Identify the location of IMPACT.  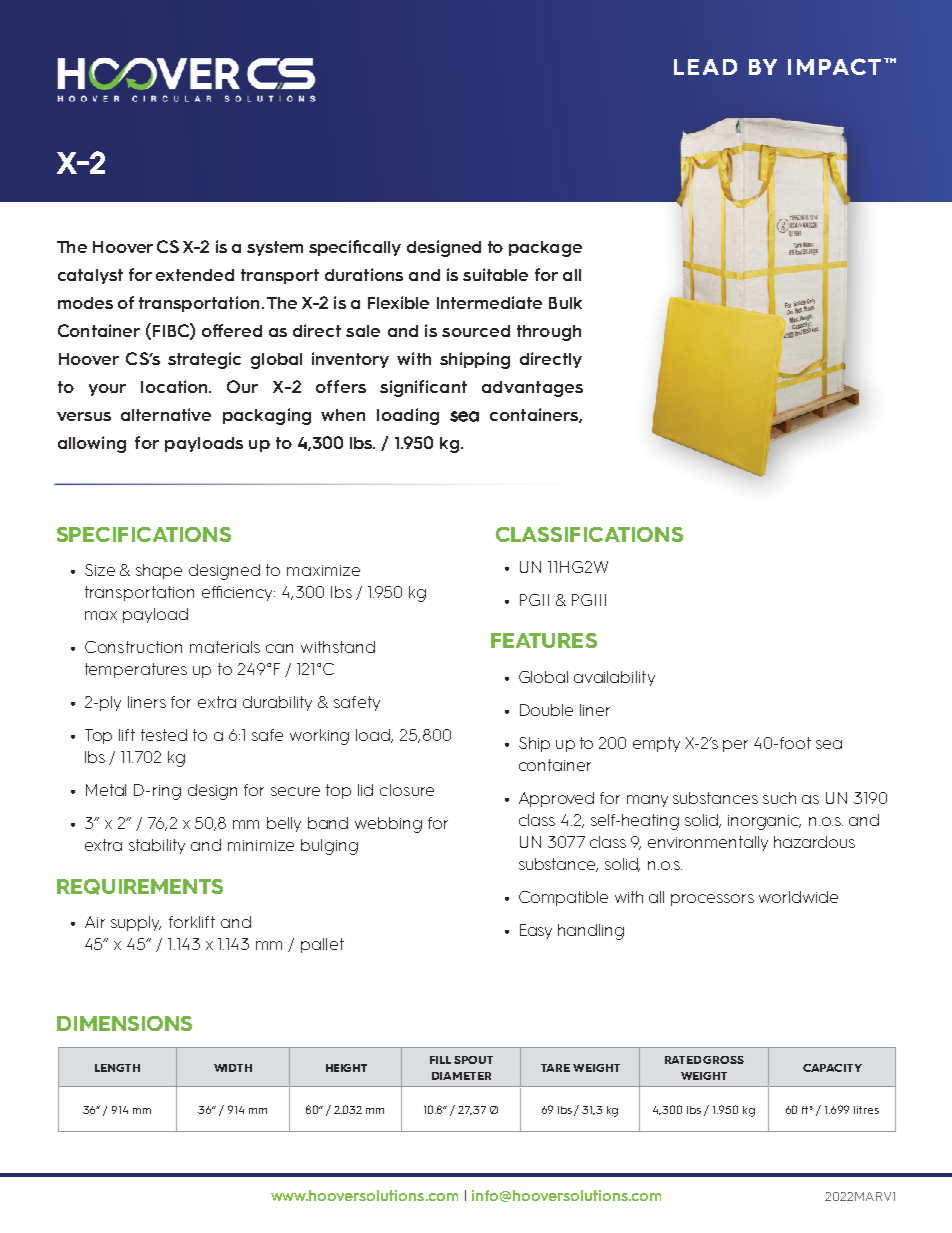
(834, 66).
